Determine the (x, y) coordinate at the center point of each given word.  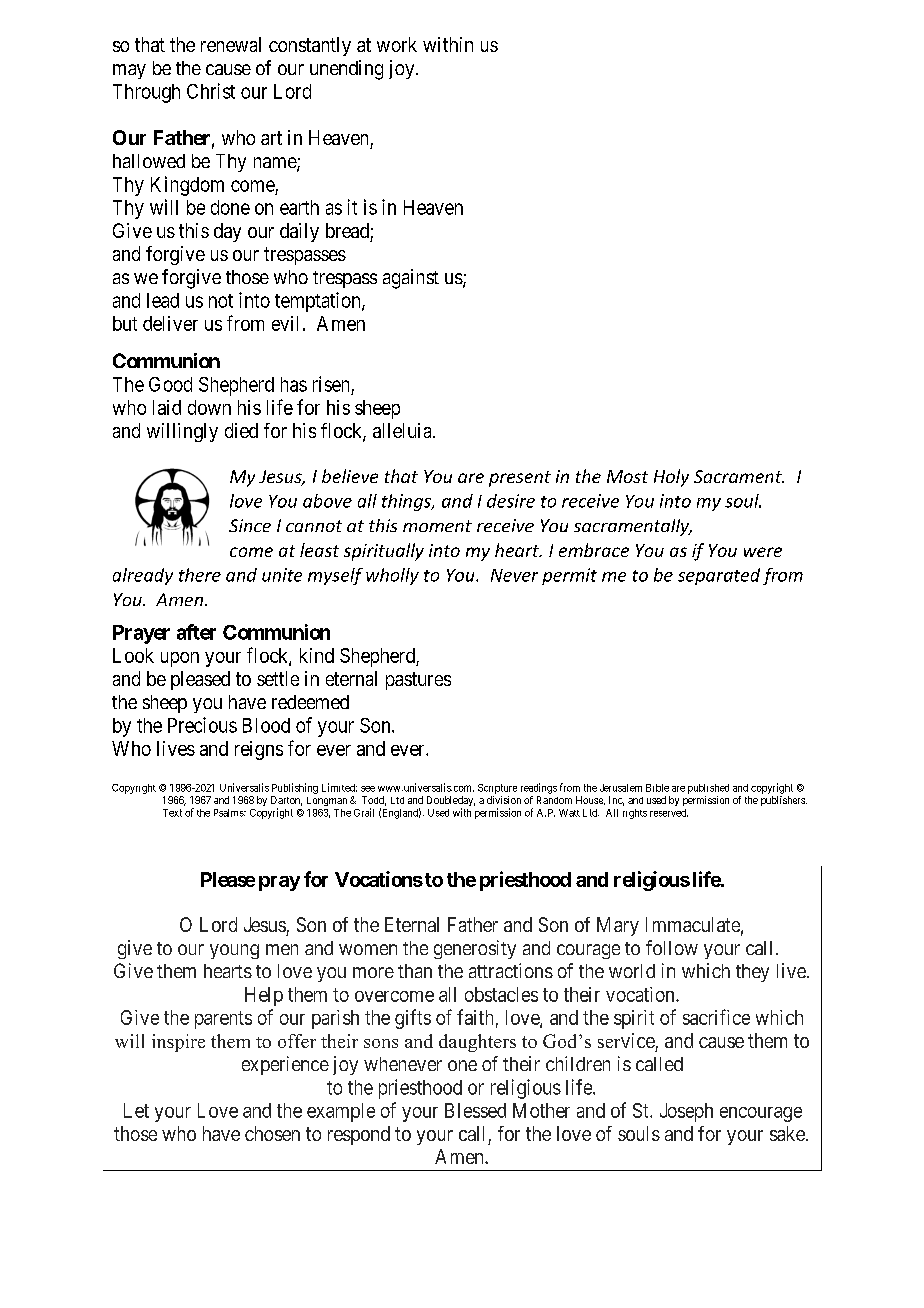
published (708, 789)
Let (136, 1110)
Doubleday (451, 802)
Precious (202, 725)
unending (346, 70)
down (209, 407)
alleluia (403, 430)
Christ (211, 91)
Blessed (475, 1110)
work (397, 44)
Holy (671, 478)
